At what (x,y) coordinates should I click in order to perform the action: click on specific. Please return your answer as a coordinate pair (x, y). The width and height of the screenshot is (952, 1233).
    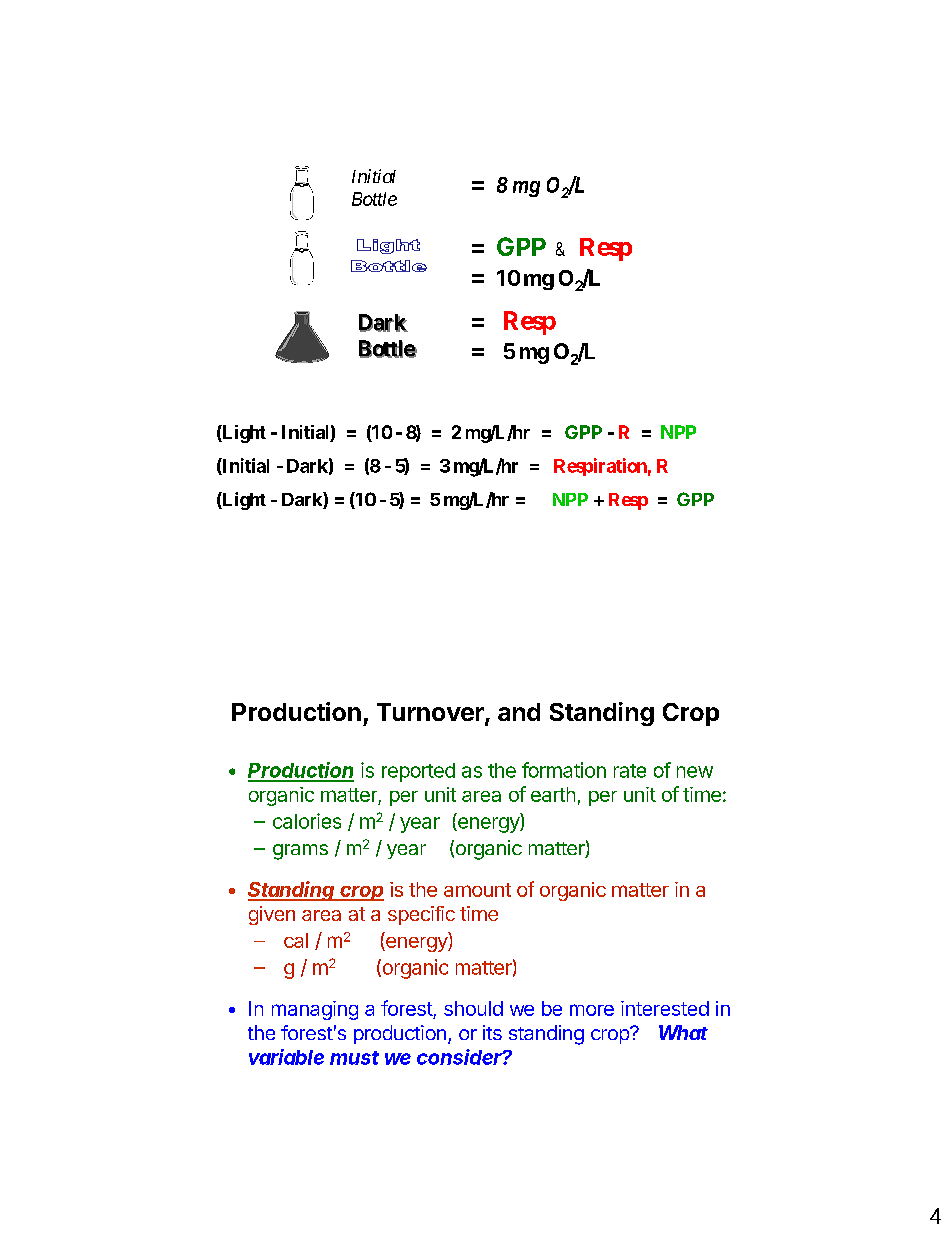
    Looking at the image, I should click on (421, 915).
